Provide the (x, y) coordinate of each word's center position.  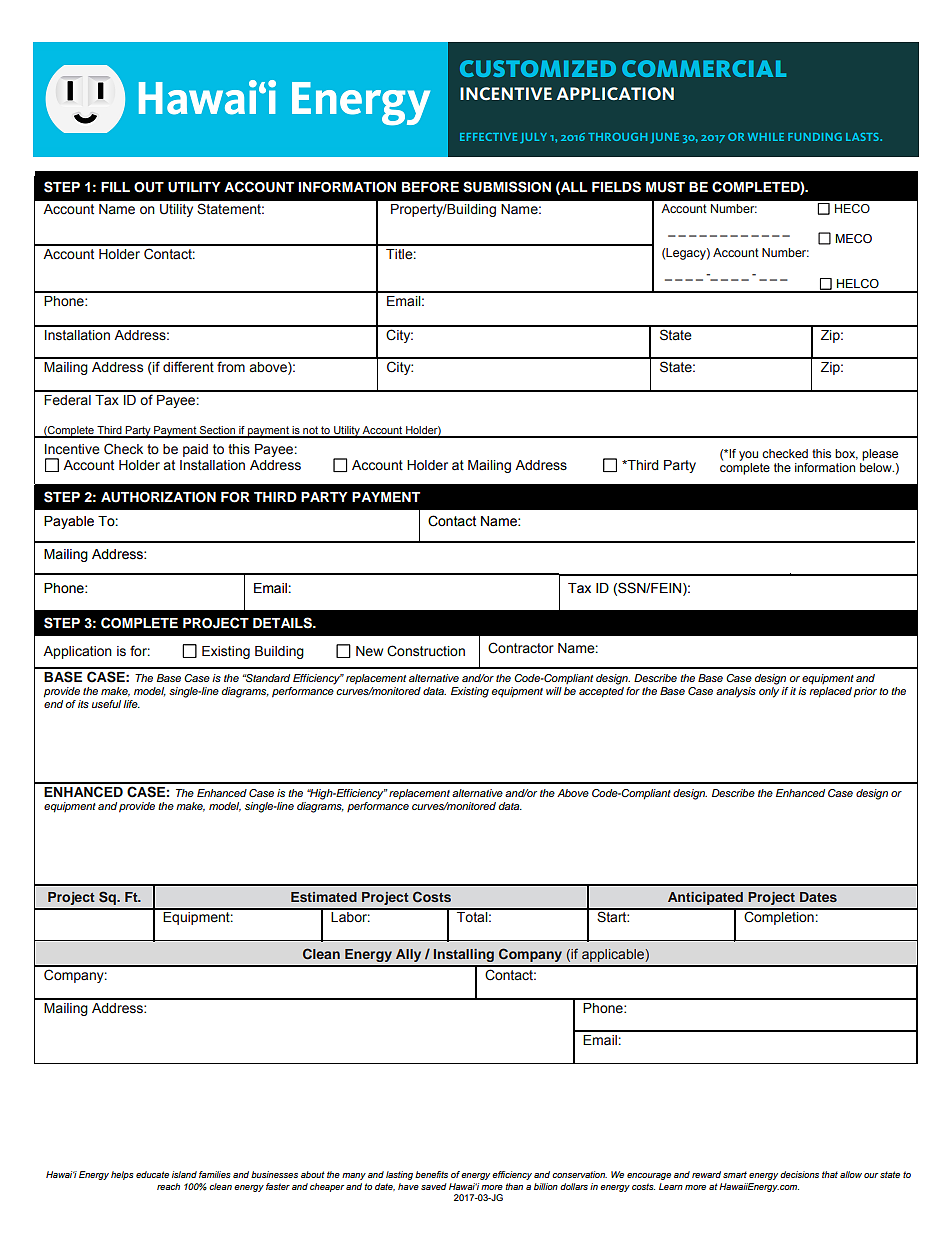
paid (195, 450)
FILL (115, 187)
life (131, 704)
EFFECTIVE (488, 137)
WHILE (766, 137)
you (748, 456)
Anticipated (705, 898)
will (554, 691)
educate (152, 1174)
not (310, 431)
